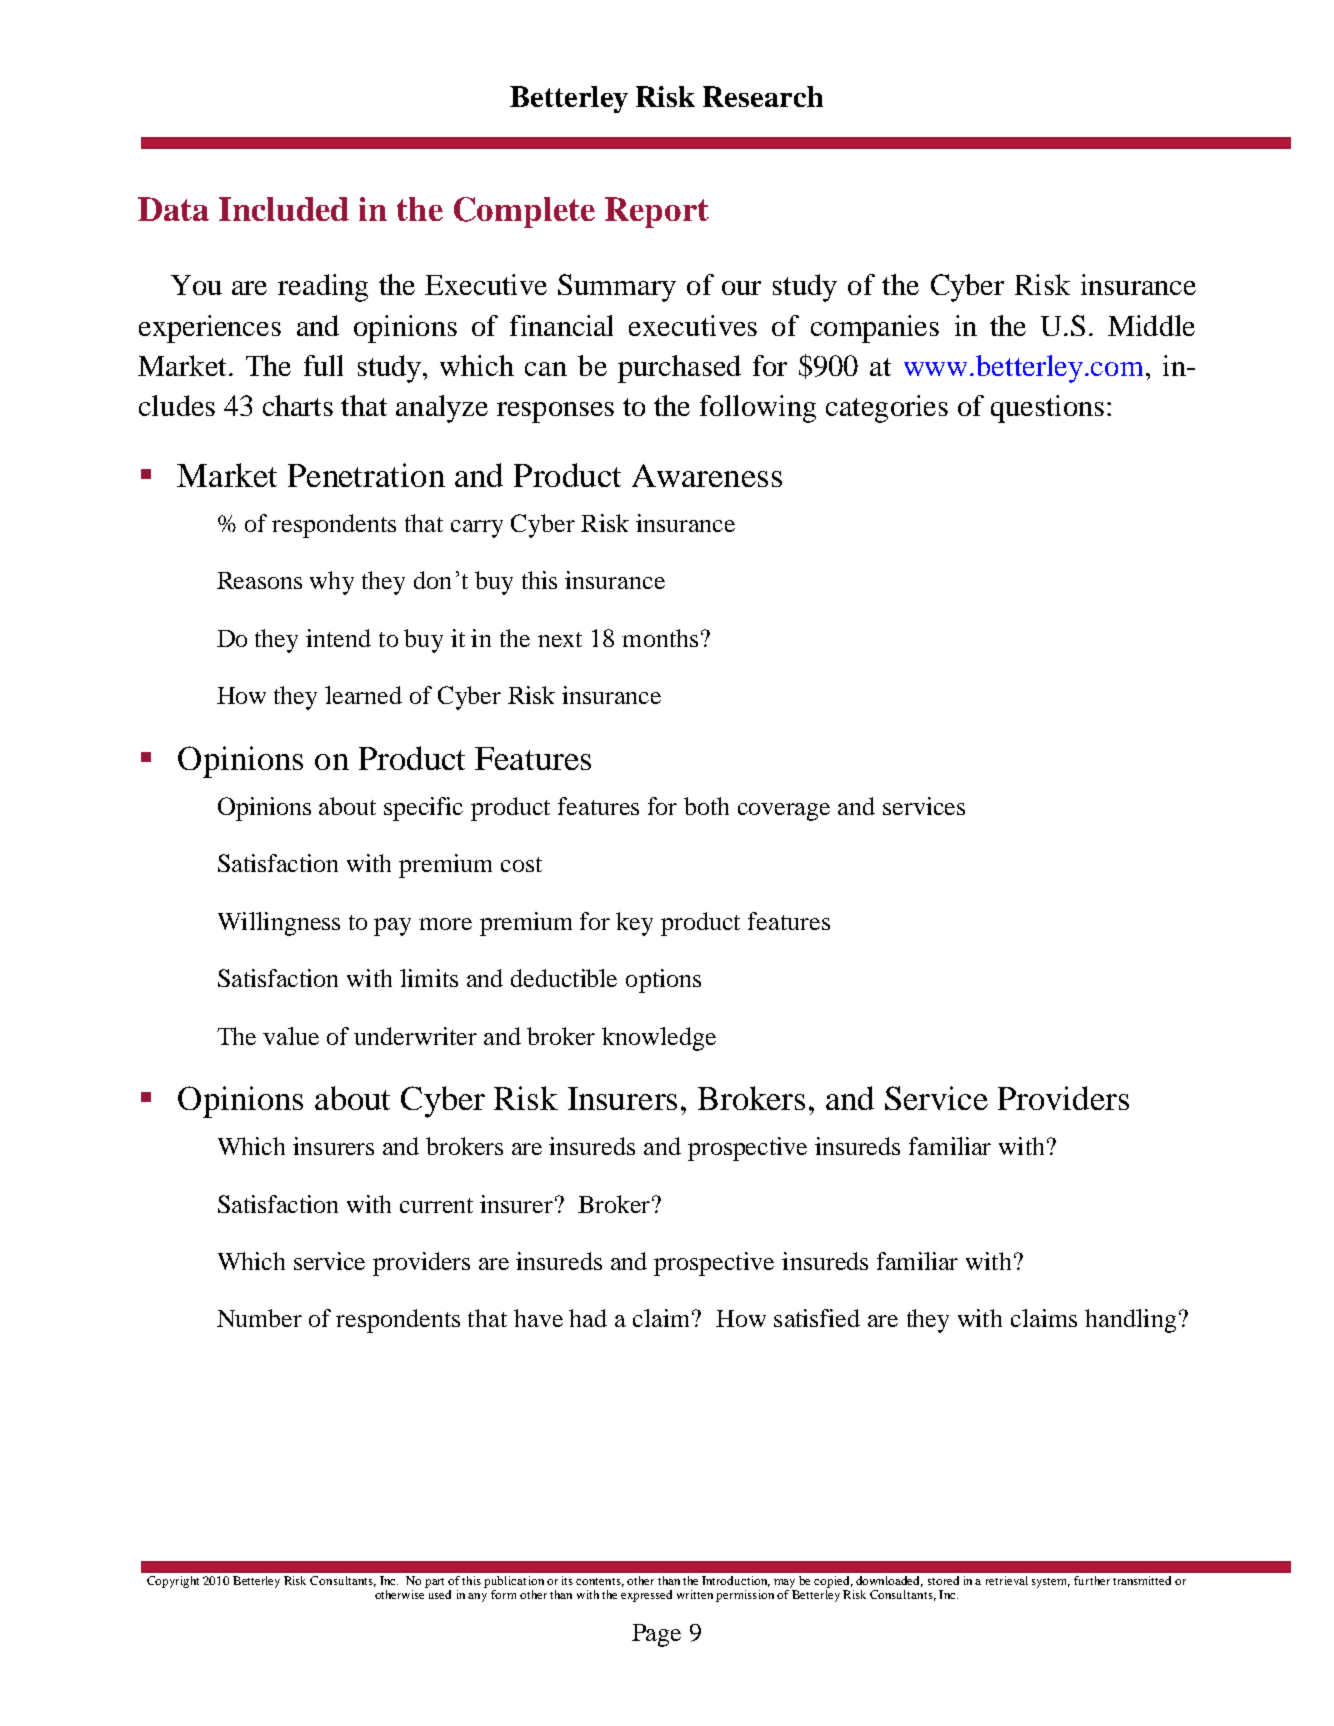 This document has width=1334, height=1726. I want to click on Included, so click(284, 209).
